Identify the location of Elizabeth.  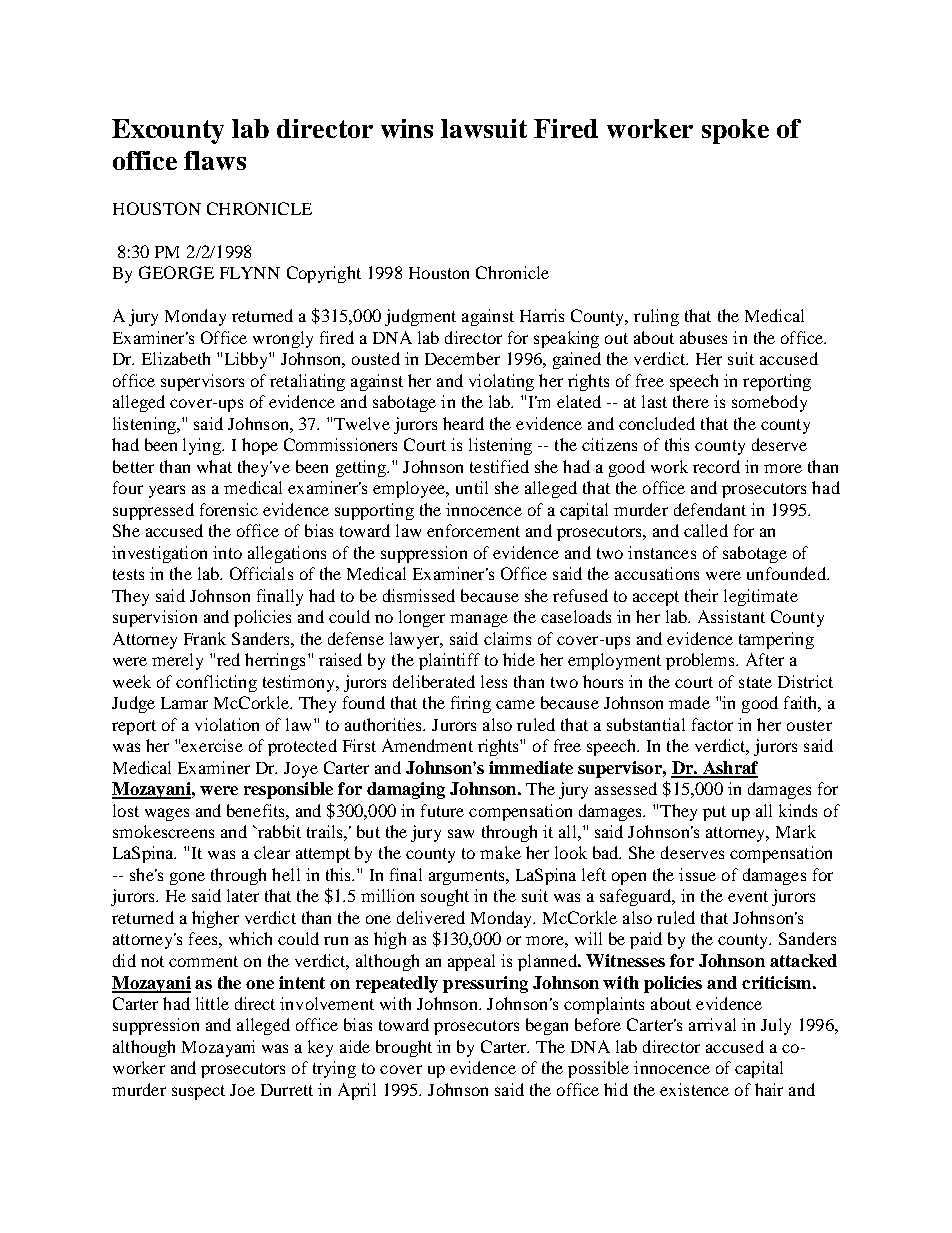
(176, 358).
